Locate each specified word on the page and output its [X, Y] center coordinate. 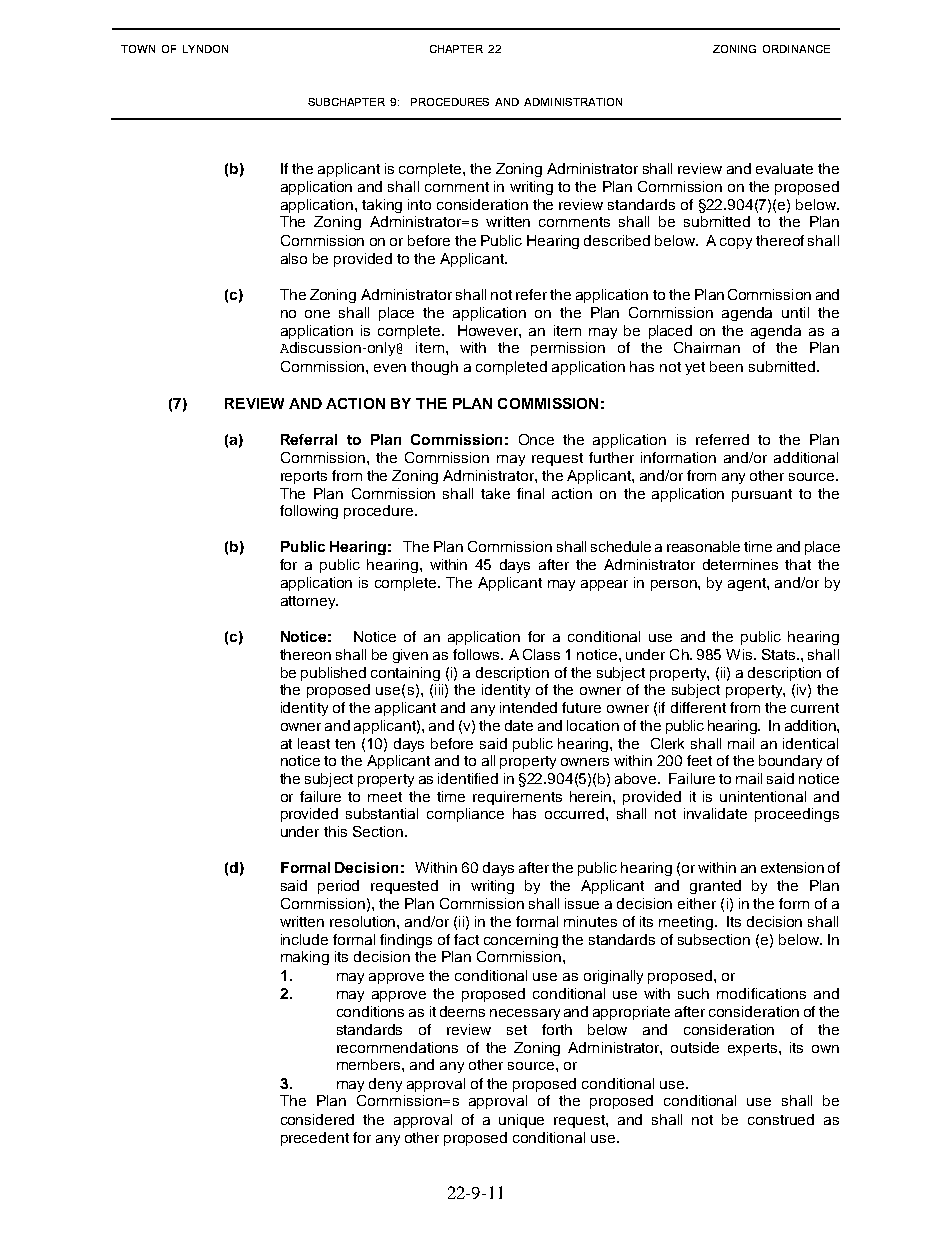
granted [715, 887]
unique [521, 1121]
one [317, 314]
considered [317, 1119]
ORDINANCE [796, 49]
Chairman [707, 347]
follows [477, 654]
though [434, 368]
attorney [309, 602]
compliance [465, 815]
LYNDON [205, 49]
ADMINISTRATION [573, 102]
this [335, 831]
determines [740, 564]
